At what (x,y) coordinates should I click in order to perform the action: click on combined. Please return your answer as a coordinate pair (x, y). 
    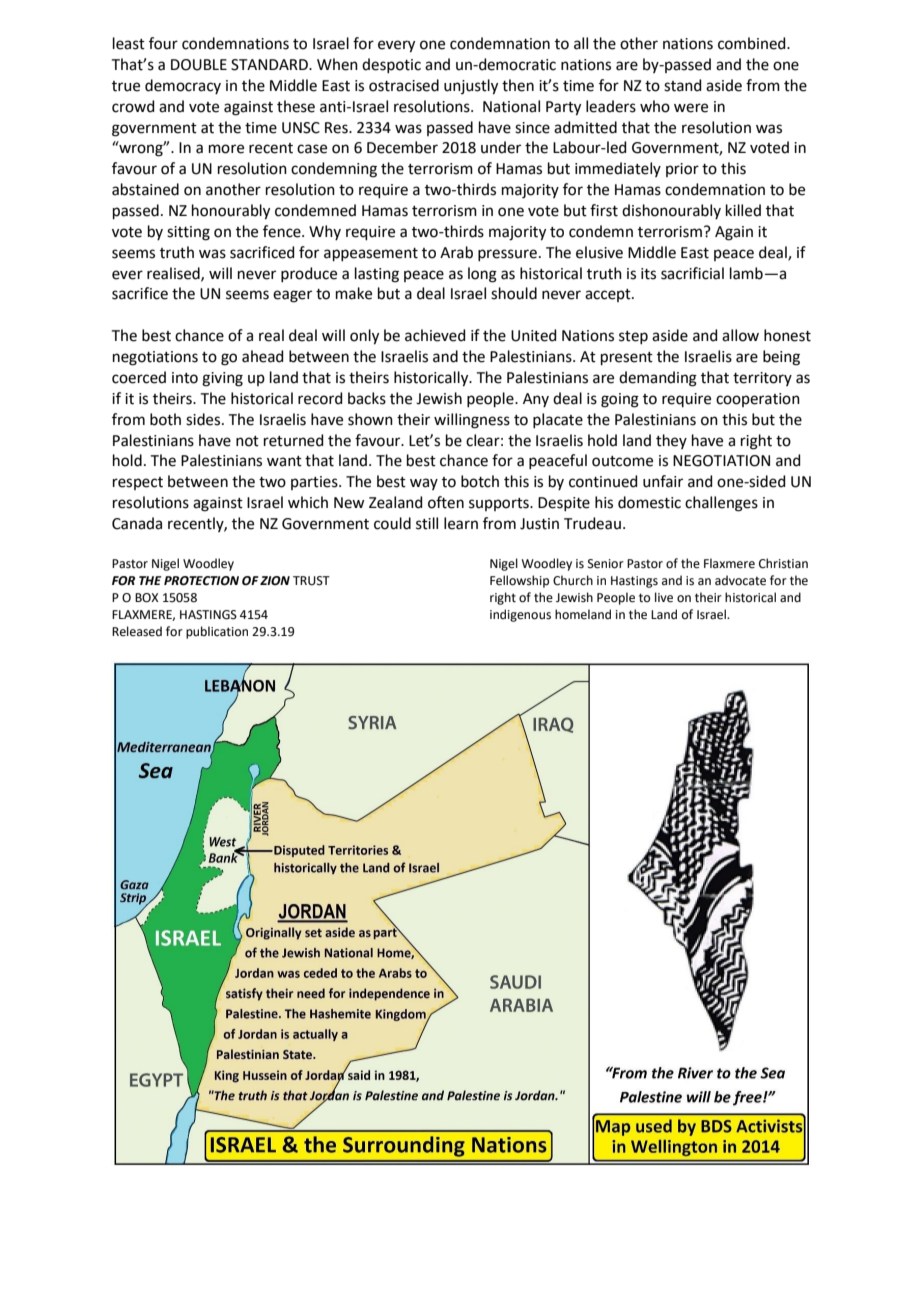
    Looking at the image, I should click on (753, 43).
